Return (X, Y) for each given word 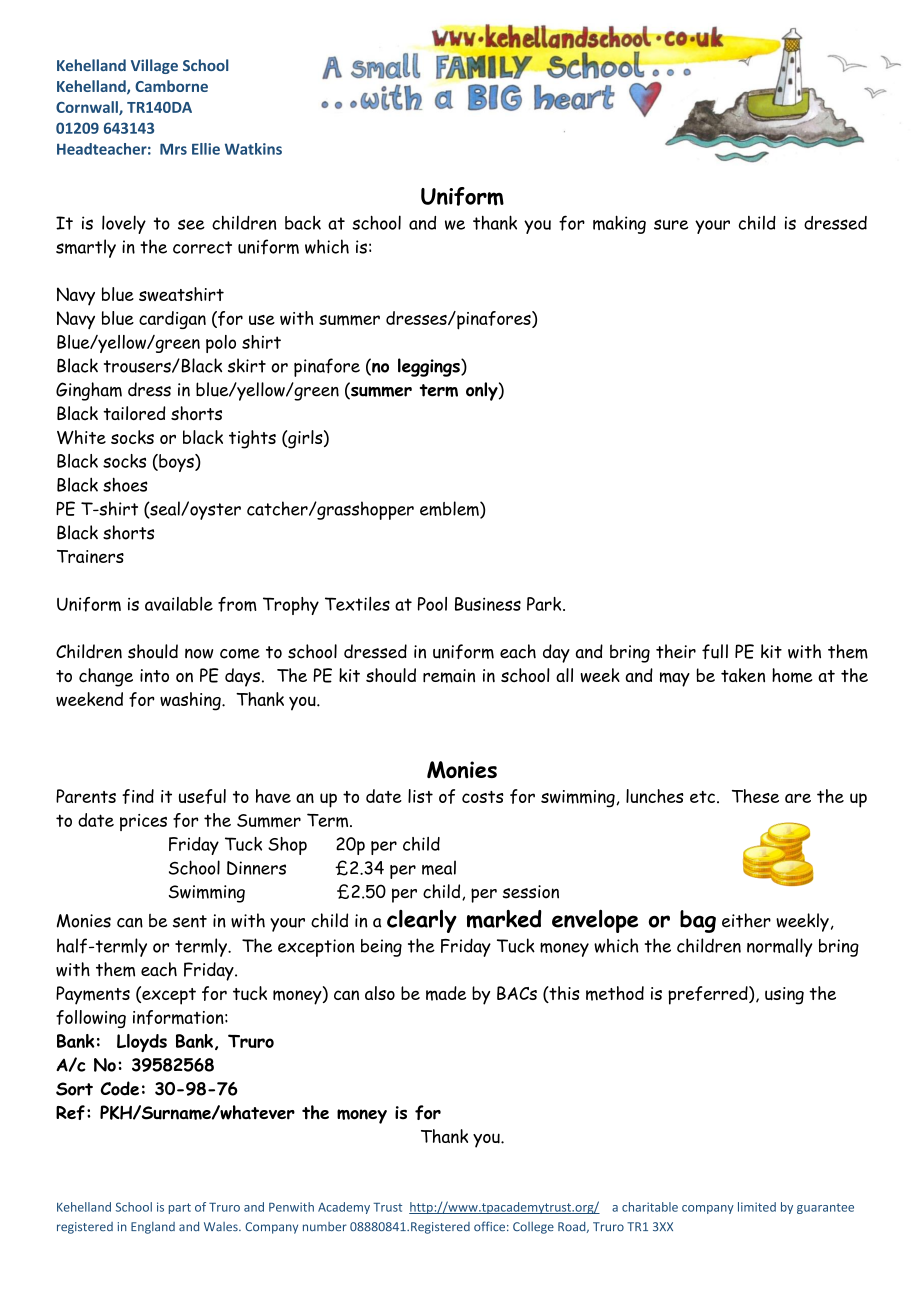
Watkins (253, 149)
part (180, 1208)
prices (143, 822)
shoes (125, 484)
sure (671, 224)
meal (439, 867)
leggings (430, 367)
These (755, 796)
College (533, 1228)
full (715, 651)
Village (154, 66)
